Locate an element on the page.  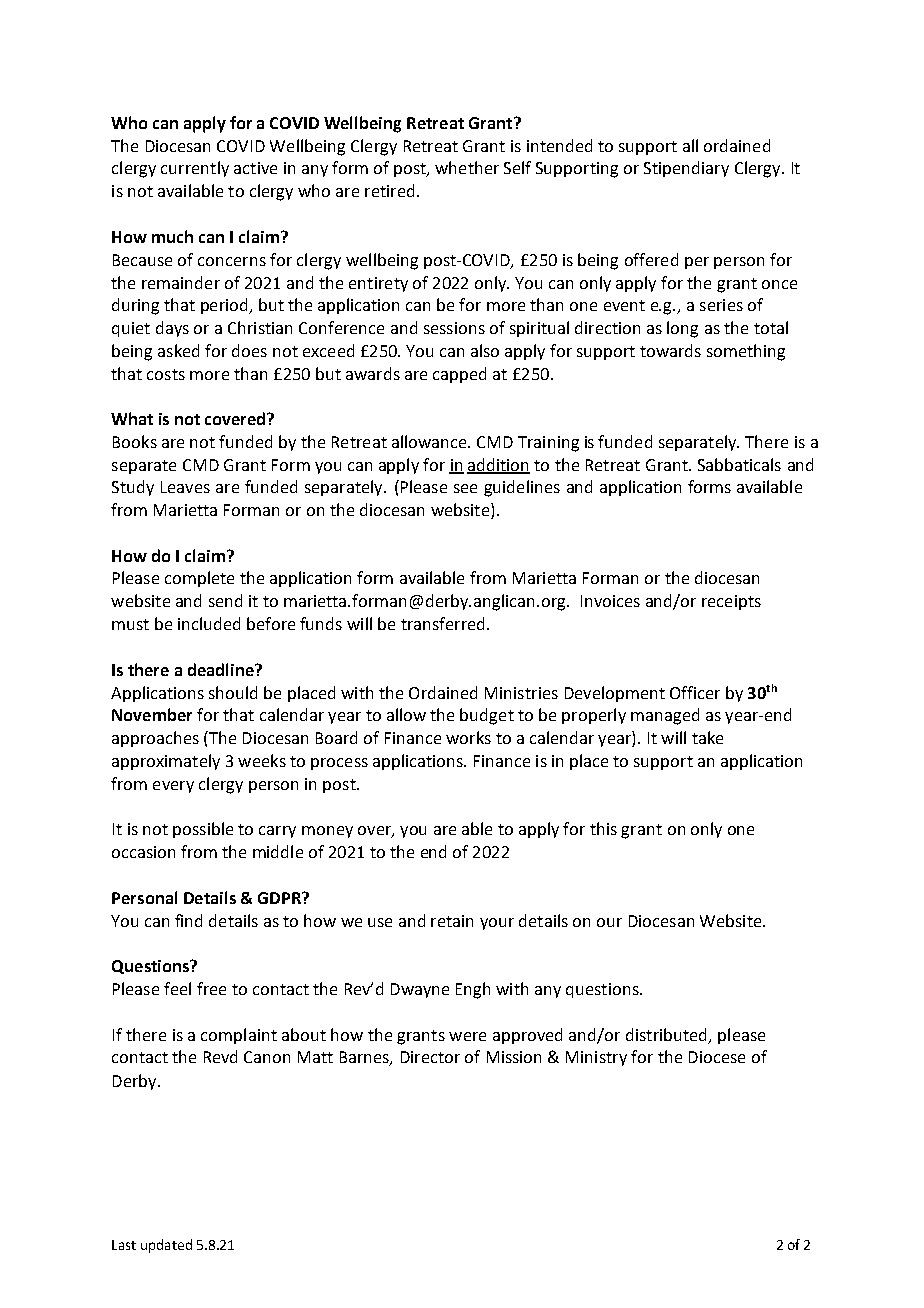
receipts is located at coordinates (731, 602).
